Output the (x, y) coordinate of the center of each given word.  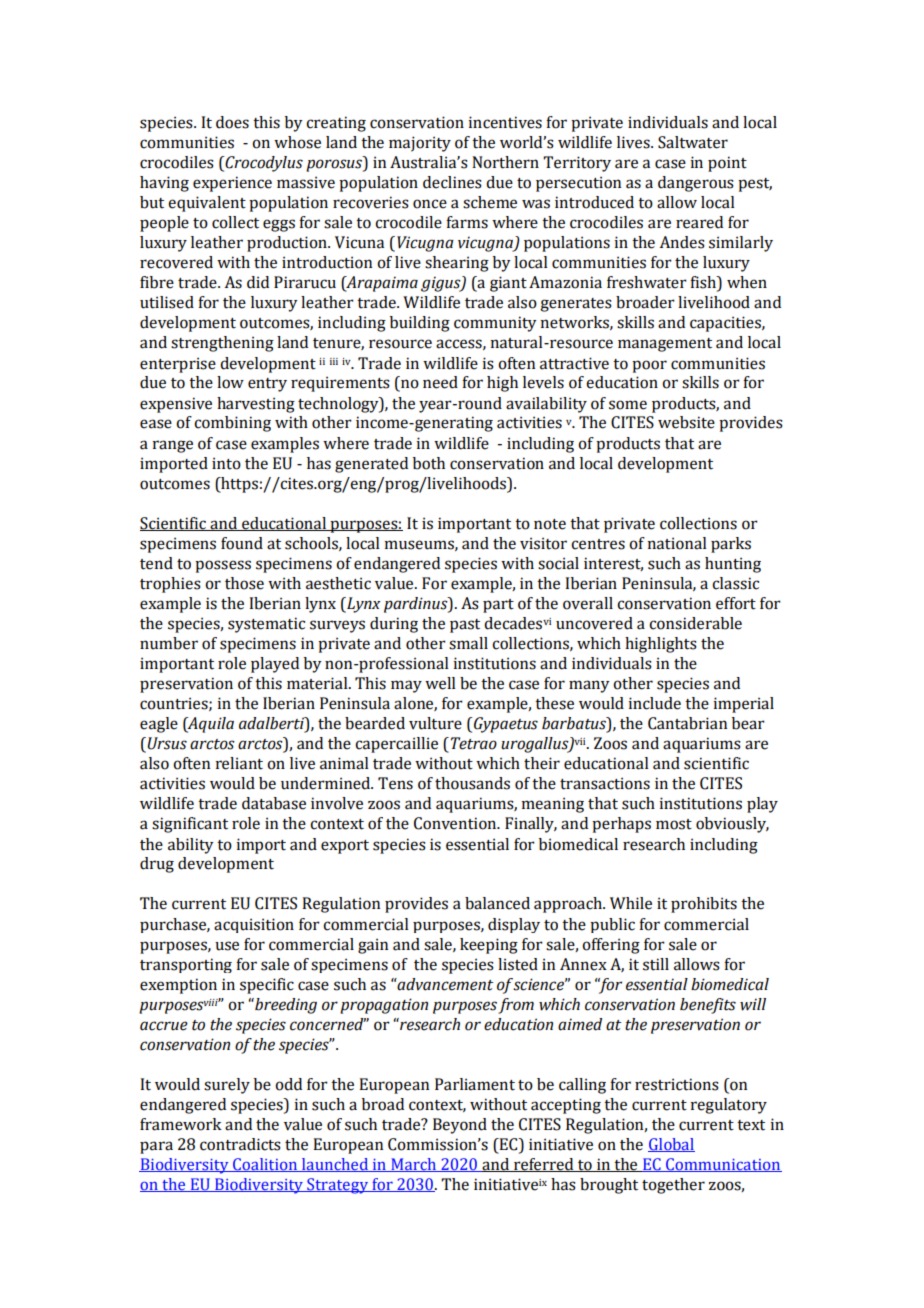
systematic (266, 625)
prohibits (704, 905)
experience (232, 184)
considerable (695, 623)
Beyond (460, 1126)
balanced (497, 903)
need (440, 382)
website (686, 422)
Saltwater (693, 142)
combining (232, 424)
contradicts (240, 1144)
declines (452, 182)
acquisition (254, 925)
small (468, 643)
